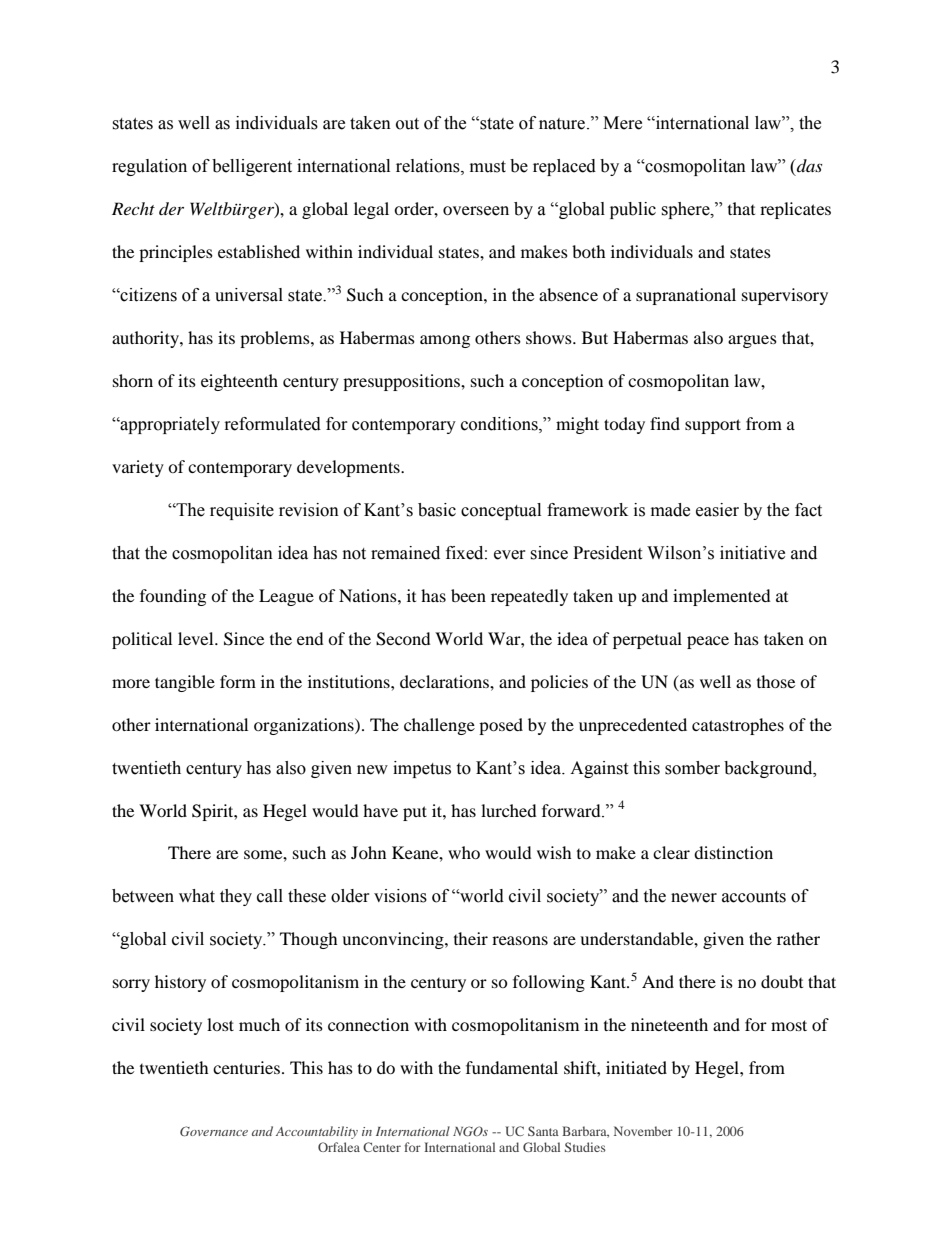 The image size is (952, 1233). I want to click on das, so click(808, 165).
